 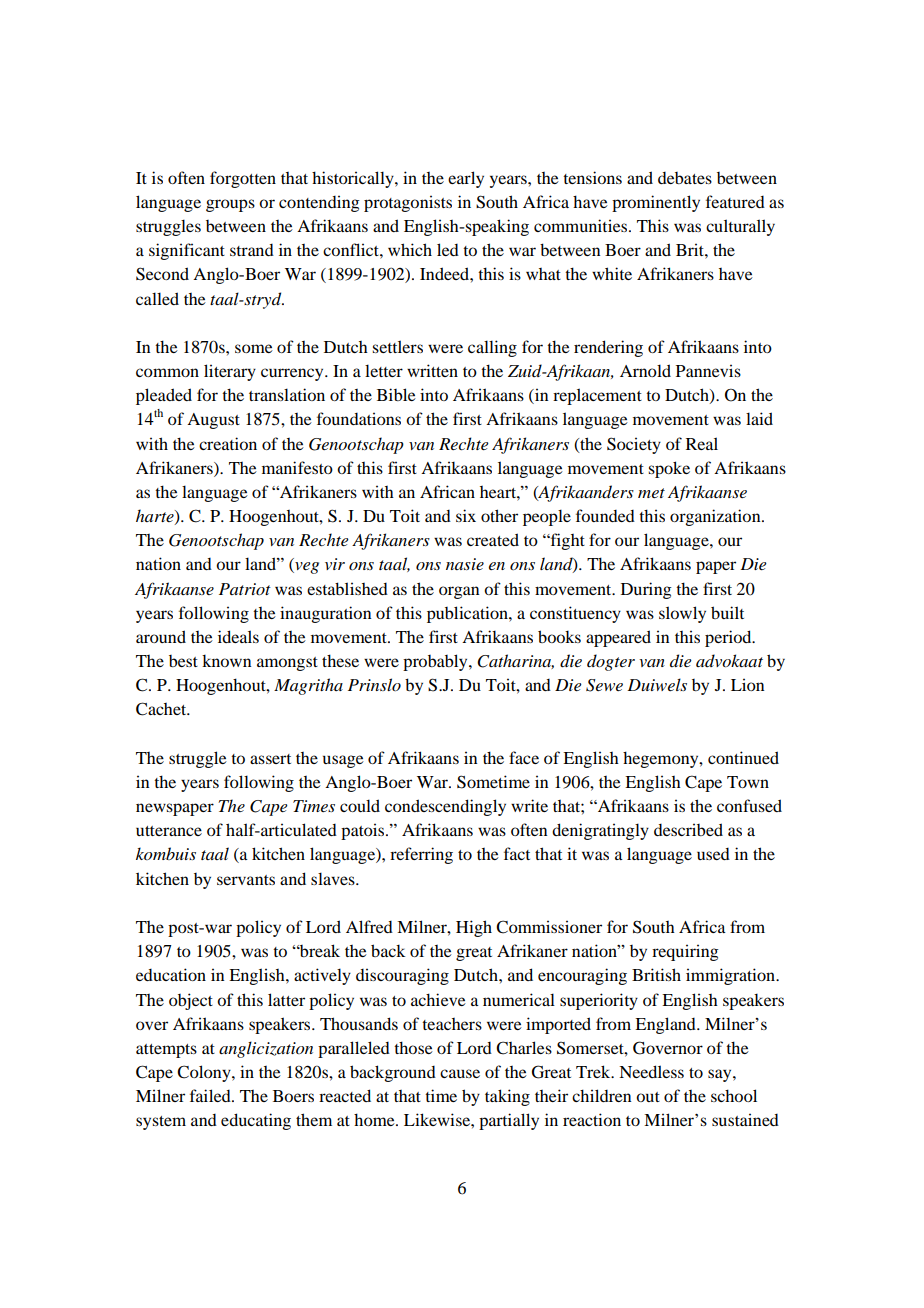 I want to click on period, so click(x=729, y=638).
